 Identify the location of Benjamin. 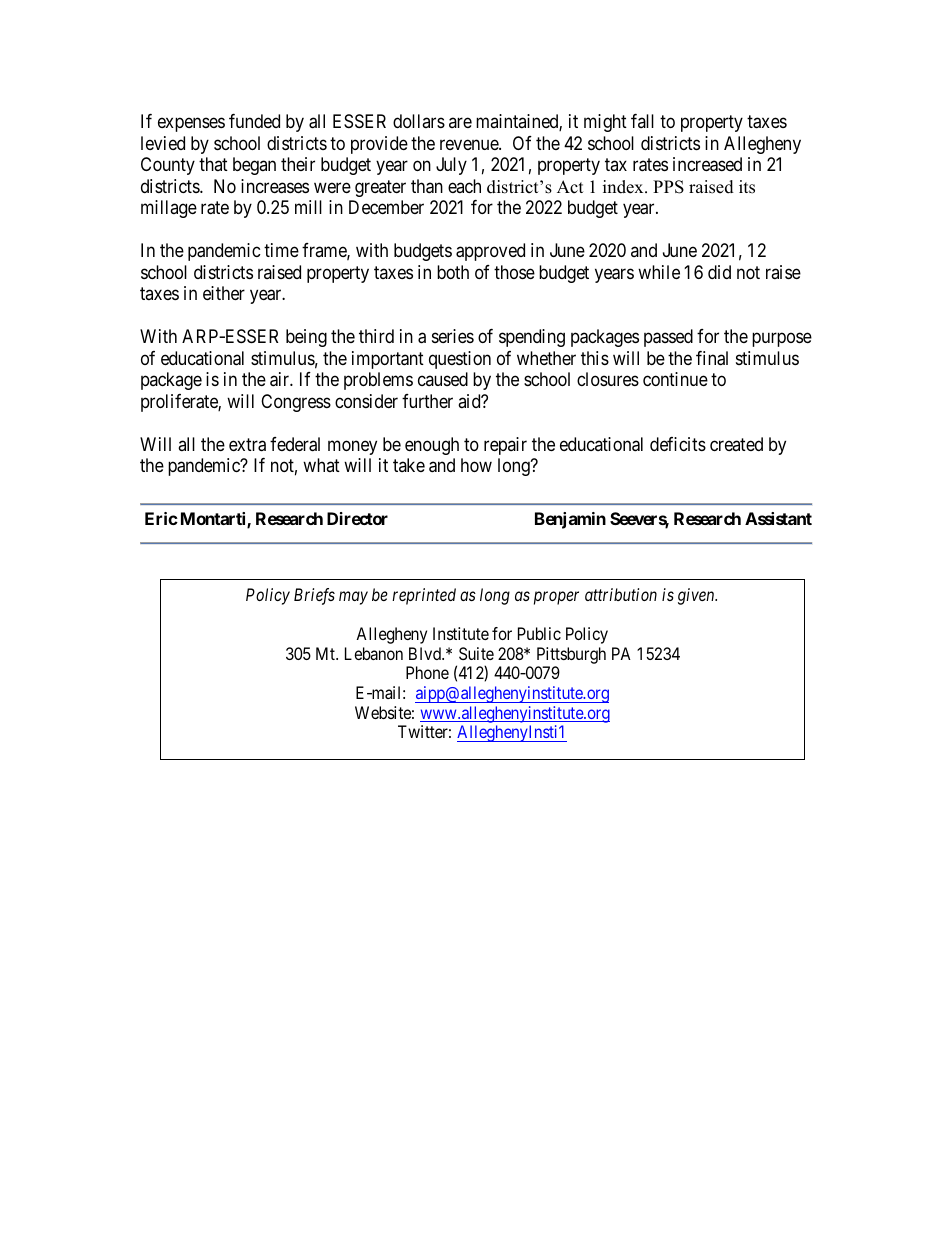
(570, 520).
